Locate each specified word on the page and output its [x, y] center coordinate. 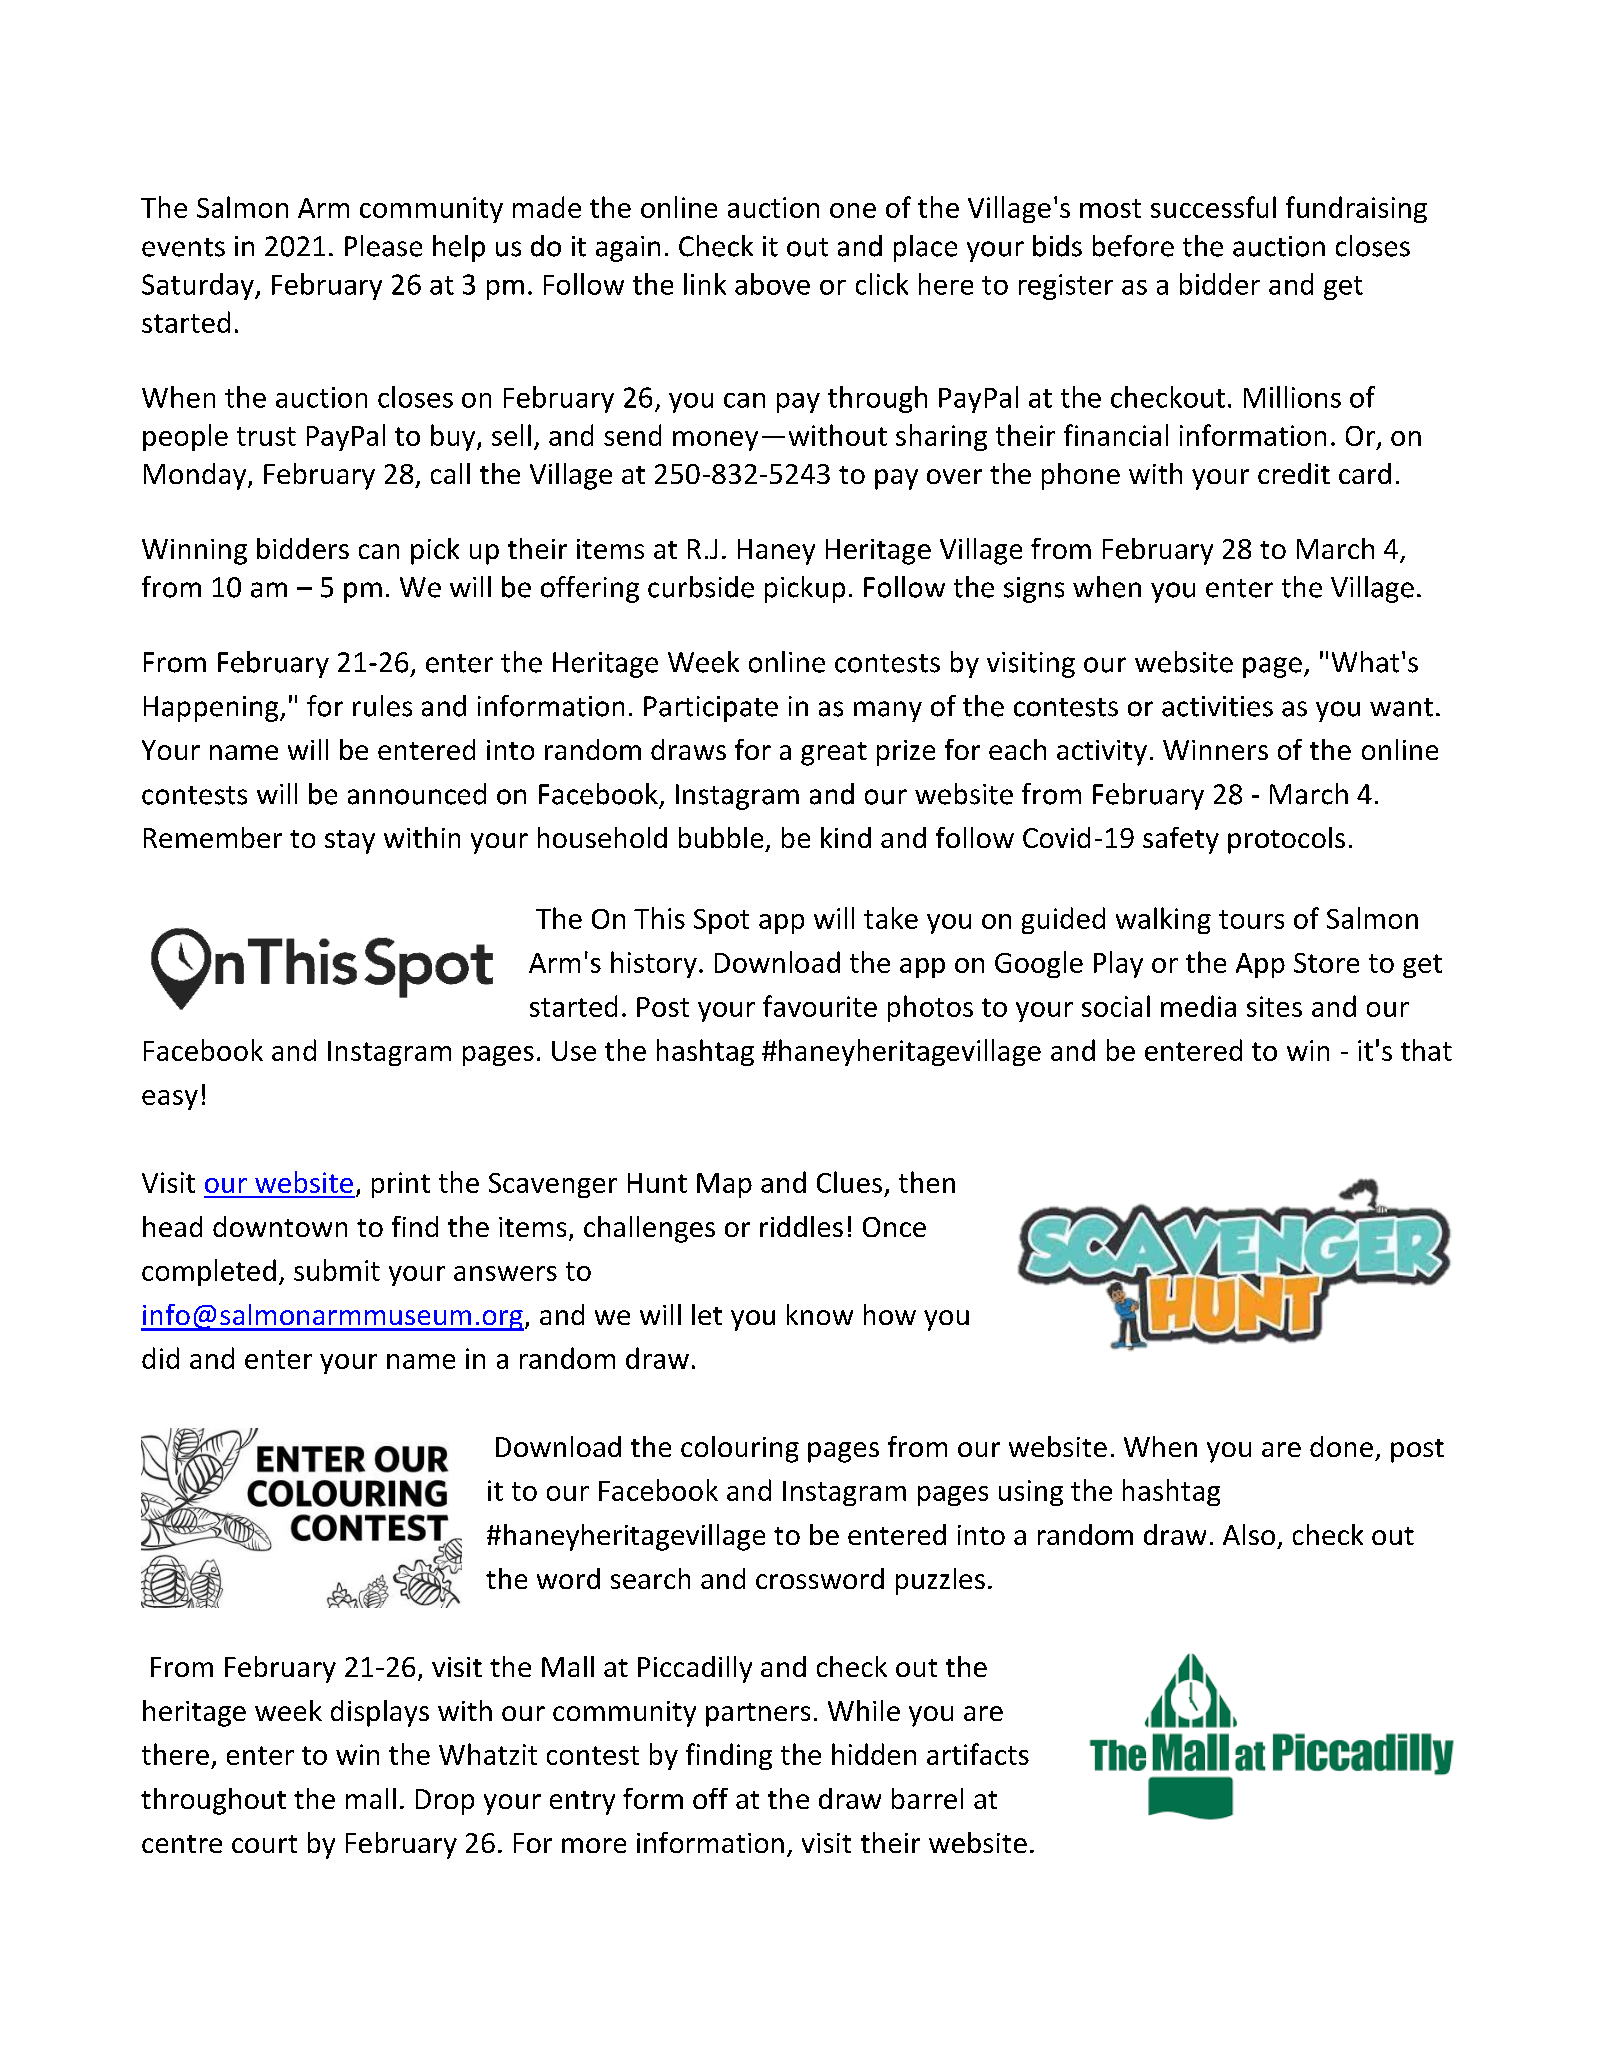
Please [383, 246]
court [264, 1844]
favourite [820, 1006]
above [772, 284]
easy [170, 1100]
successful [1213, 207]
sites [1274, 1006]
